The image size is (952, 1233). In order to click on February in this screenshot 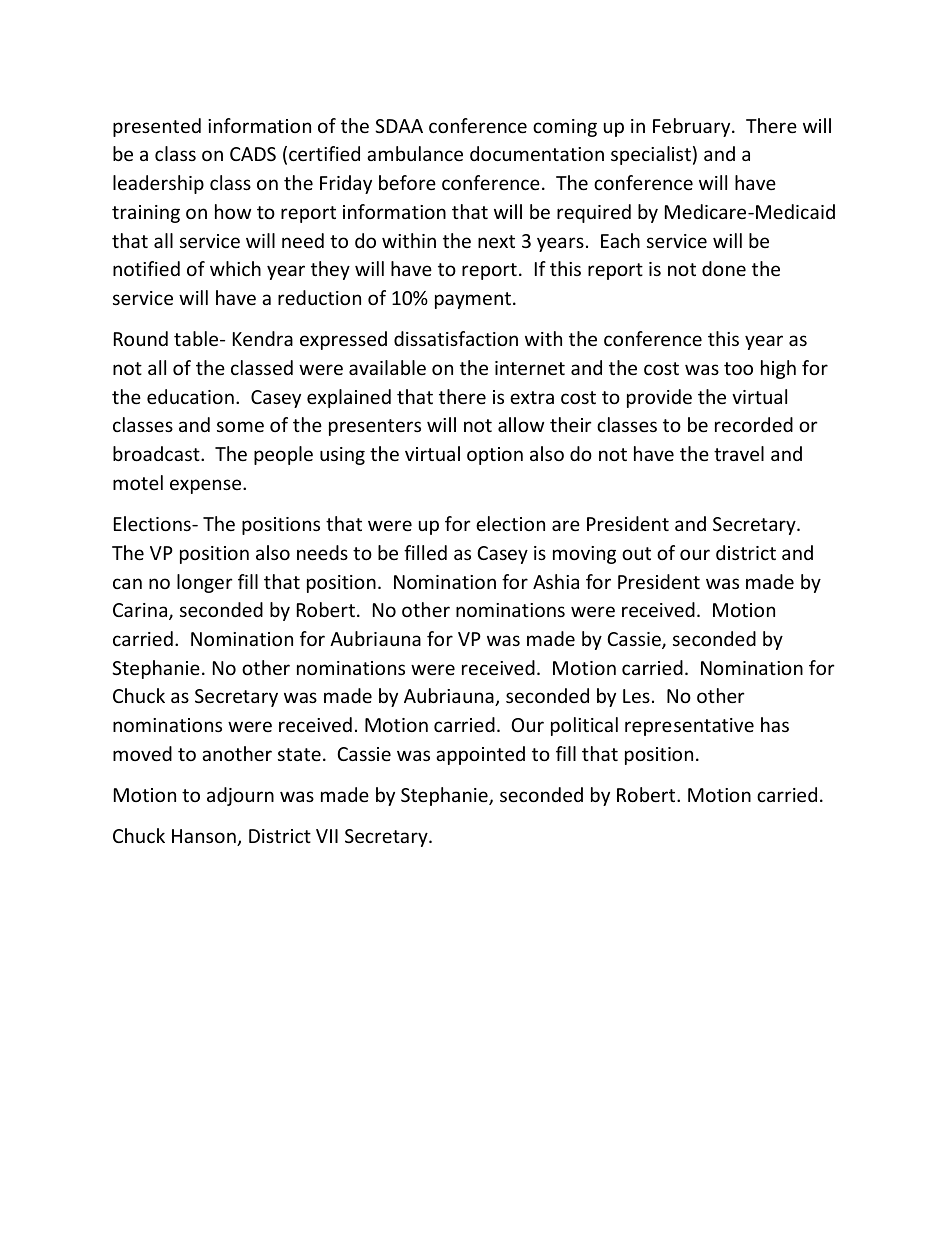, I will do `click(693, 127)`.
